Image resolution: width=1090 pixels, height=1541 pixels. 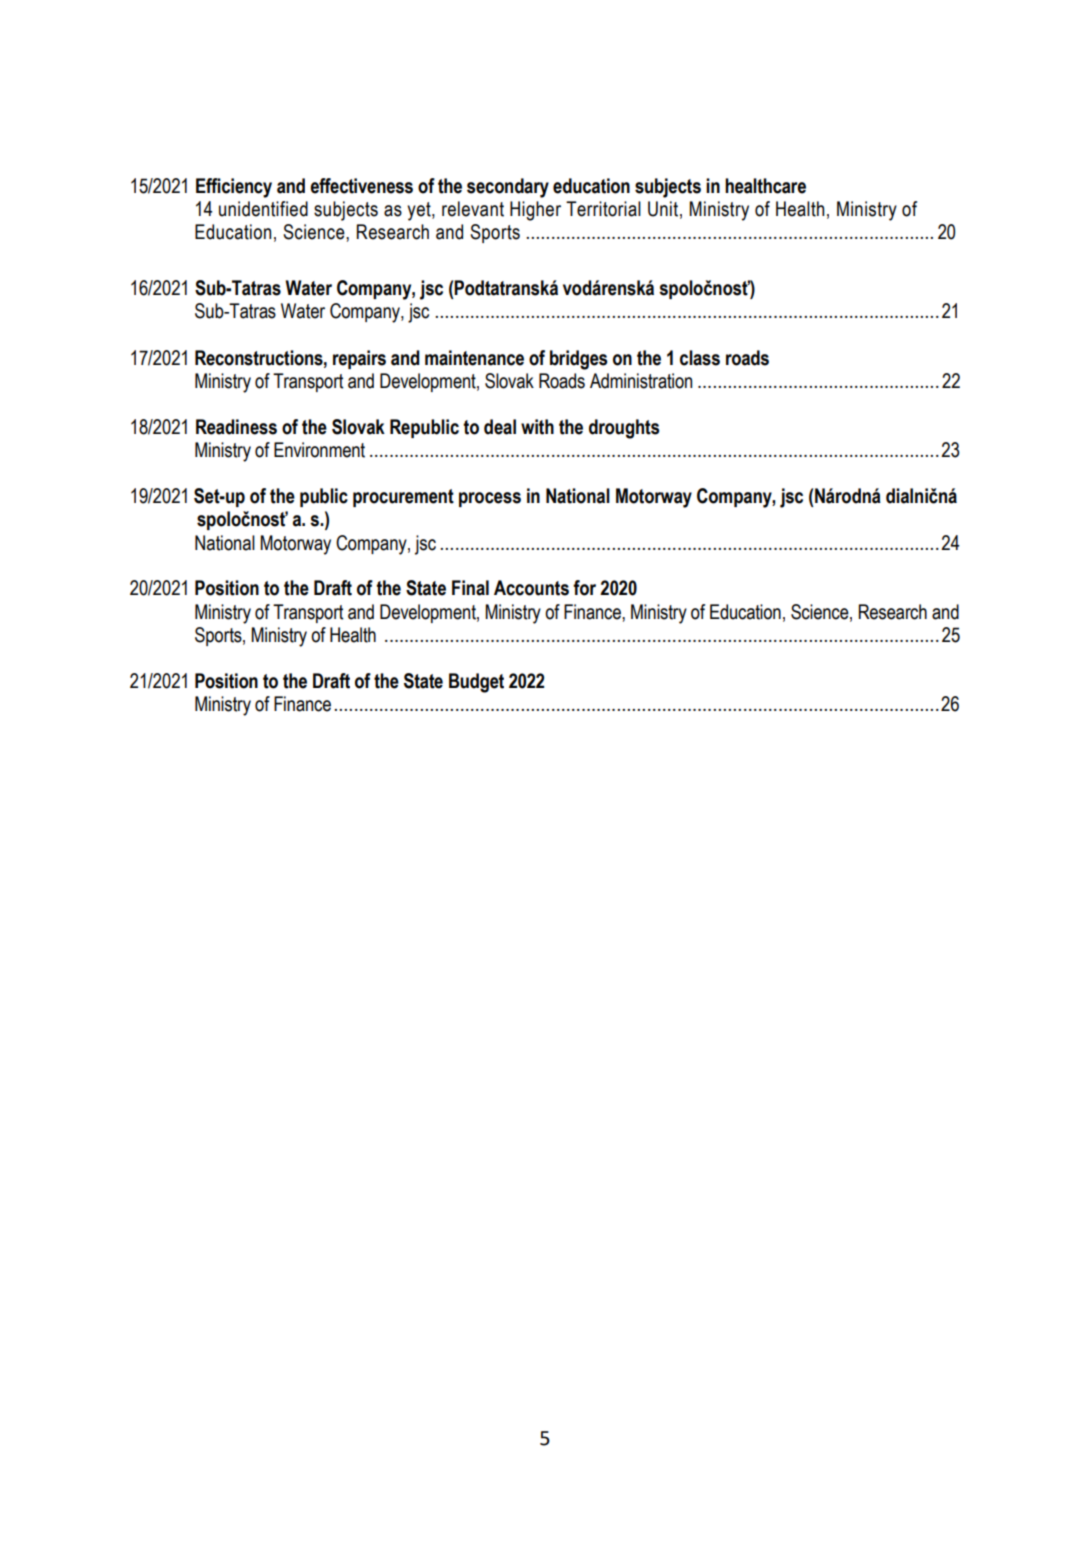 What do you see at coordinates (500, 427) in the screenshot?
I see `deal` at bounding box center [500, 427].
